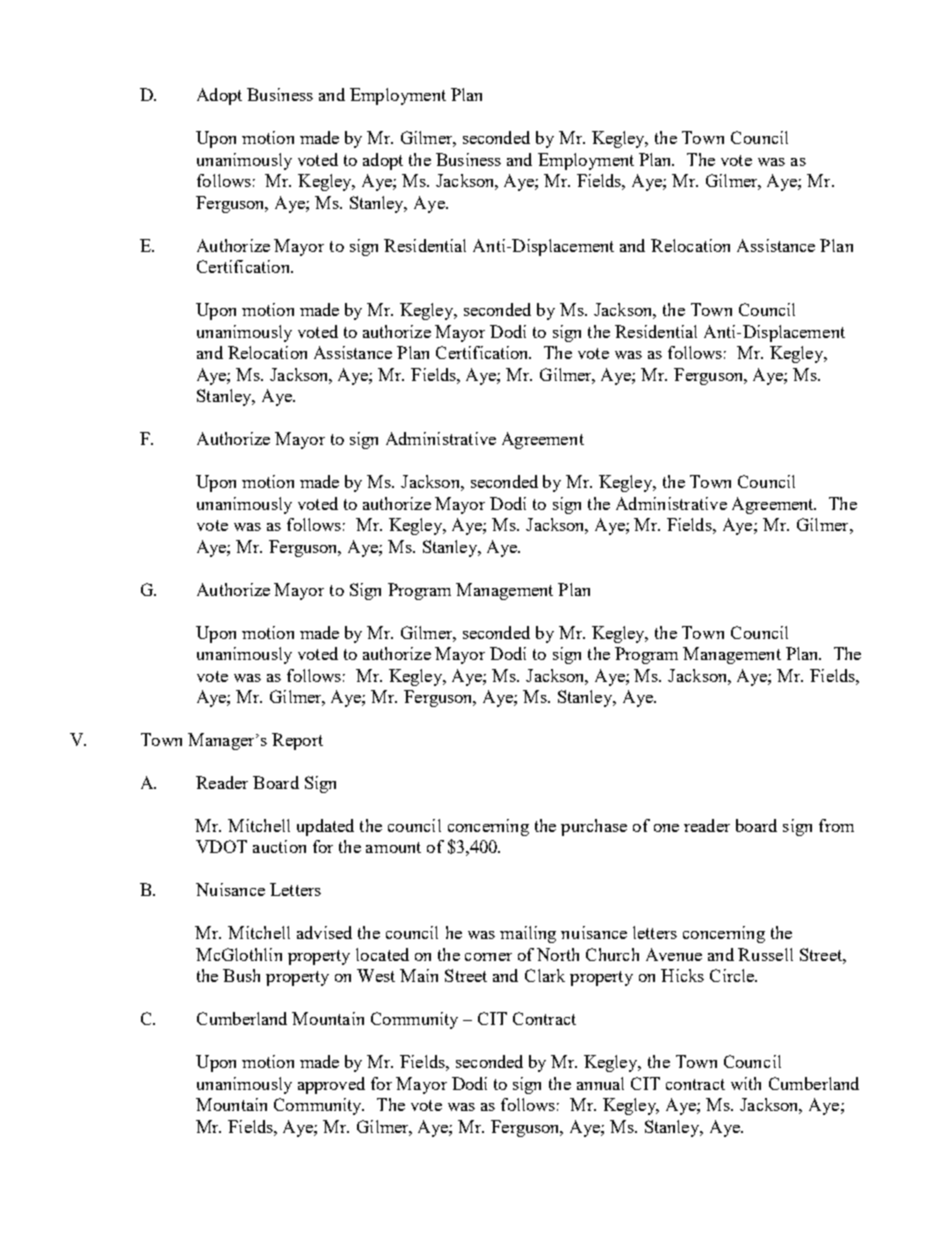  I want to click on mailing, so click(528, 934).
